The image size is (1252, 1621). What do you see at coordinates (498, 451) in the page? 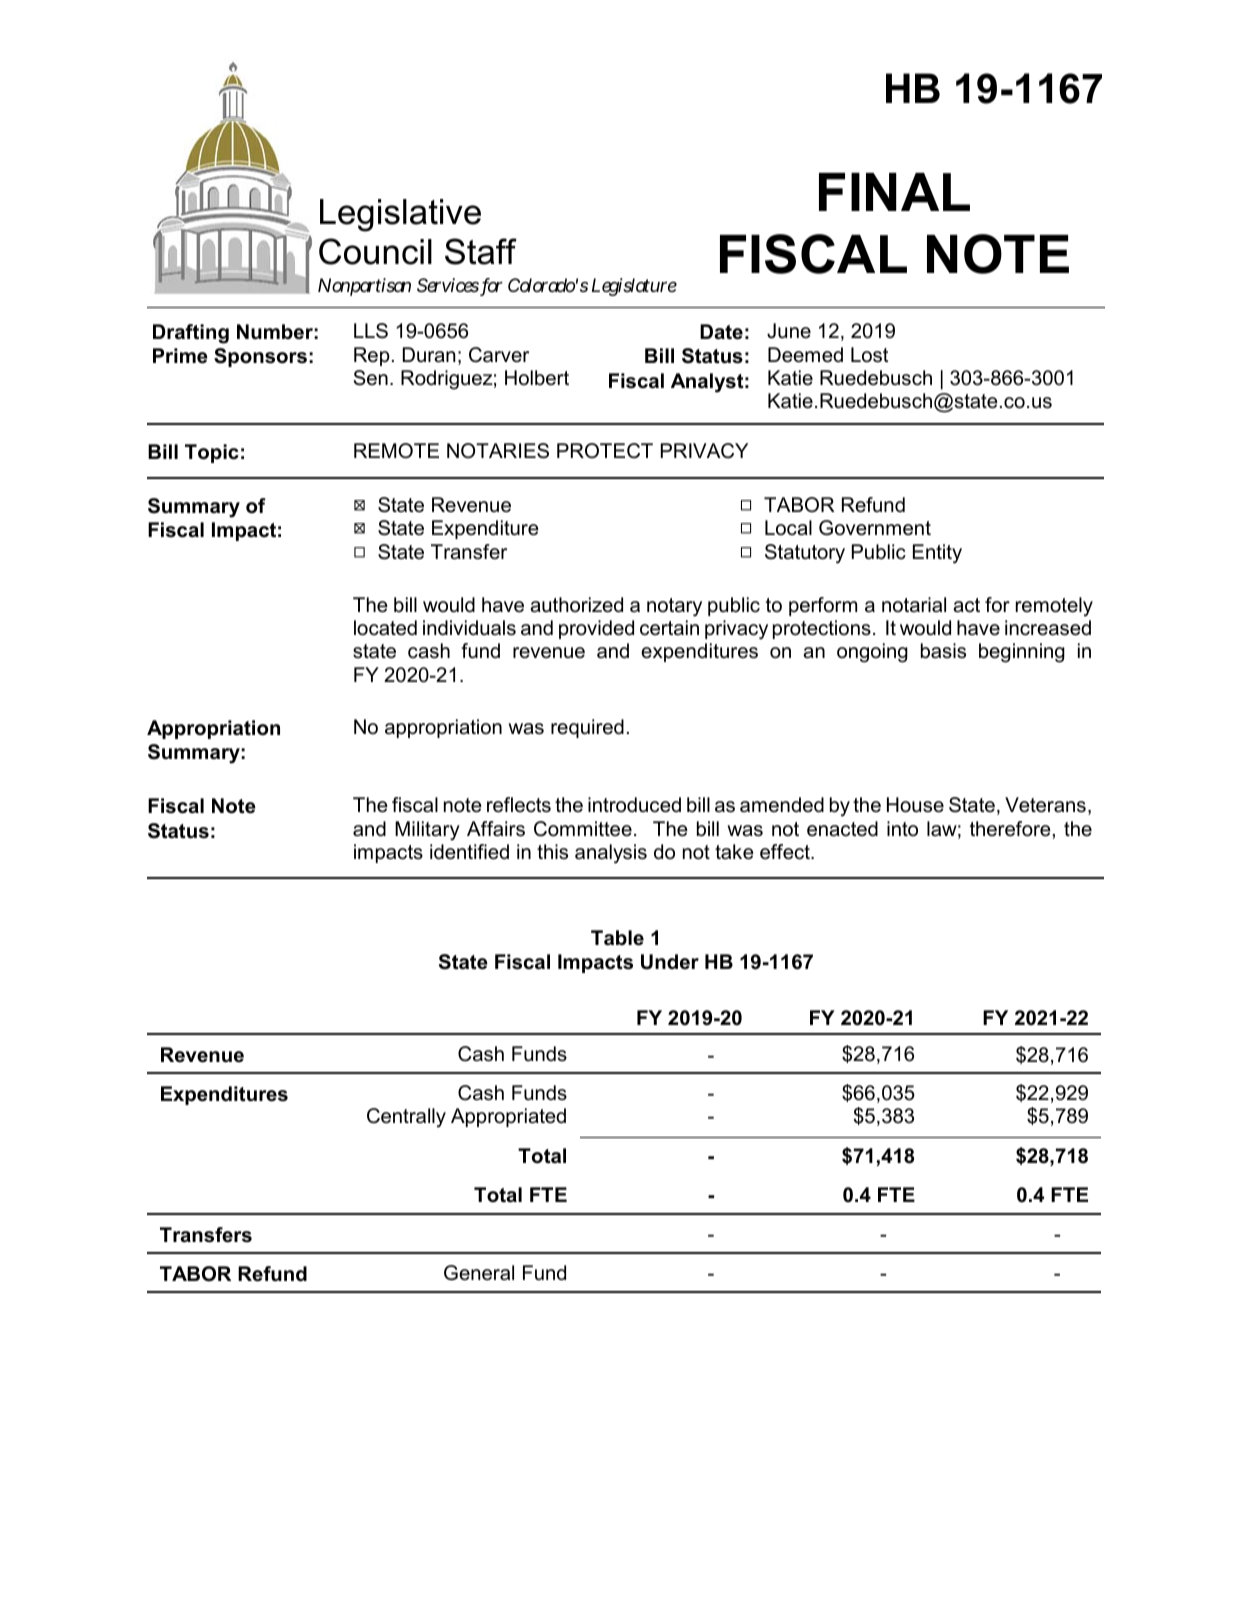
I see `NOTARIES` at bounding box center [498, 451].
